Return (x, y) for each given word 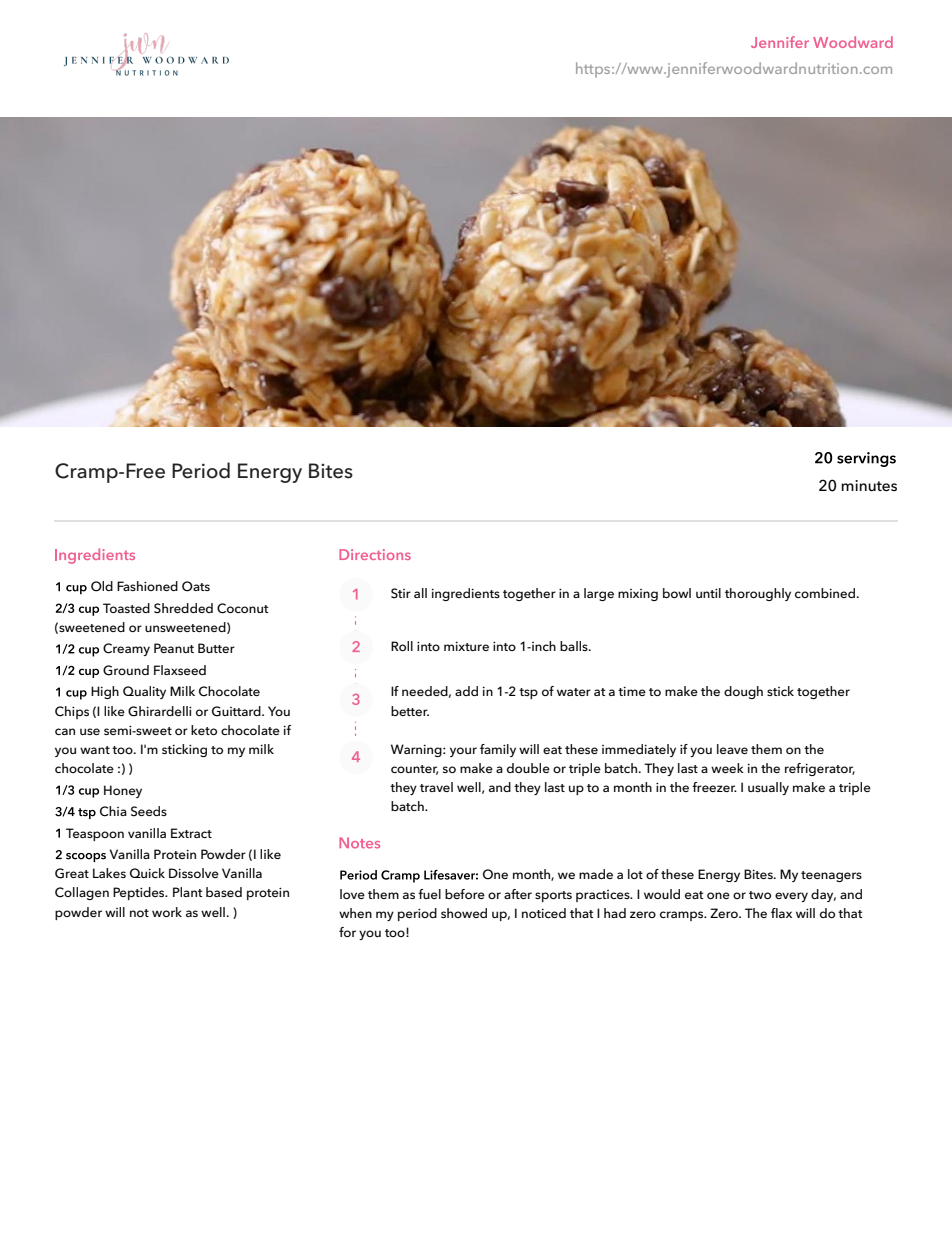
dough (743, 692)
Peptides (140, 893)
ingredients (466, 594)
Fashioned (147, 586)
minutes (869, 486)
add (466, 691)
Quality (144, 692)
